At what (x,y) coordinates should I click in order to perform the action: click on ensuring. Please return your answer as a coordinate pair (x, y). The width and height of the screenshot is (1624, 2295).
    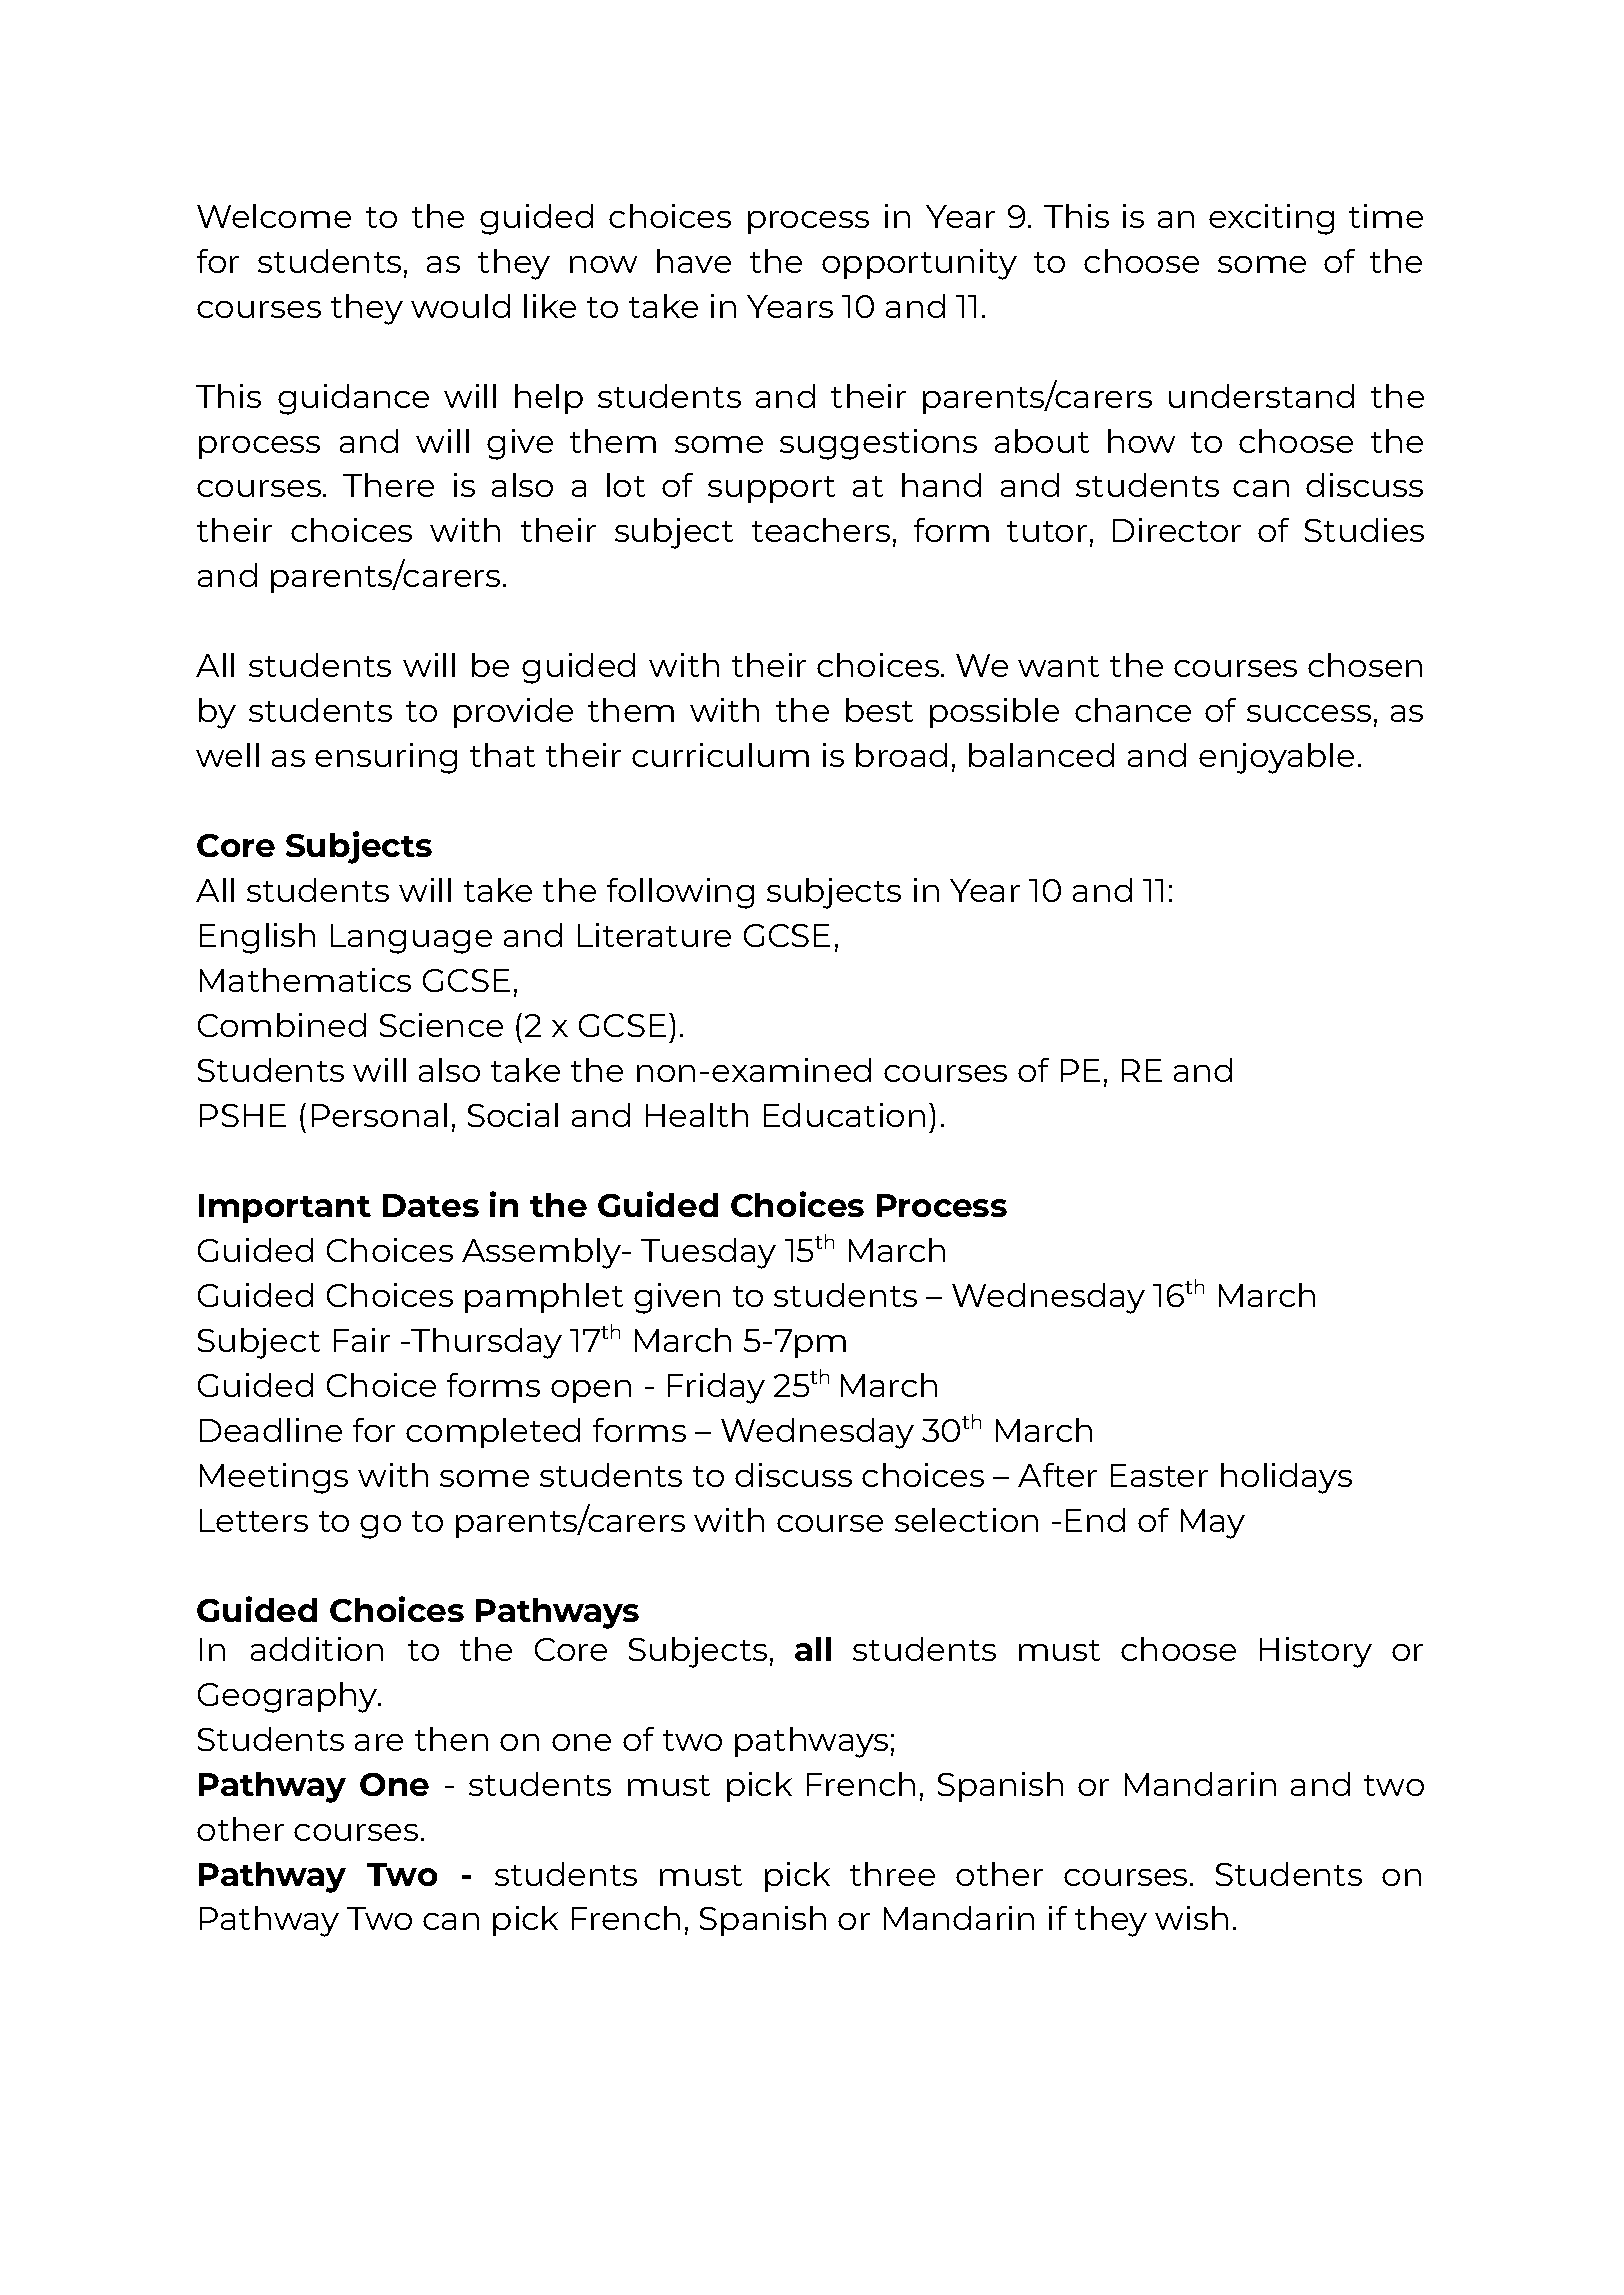
    Looking at the image, I should click on (386, 758).
